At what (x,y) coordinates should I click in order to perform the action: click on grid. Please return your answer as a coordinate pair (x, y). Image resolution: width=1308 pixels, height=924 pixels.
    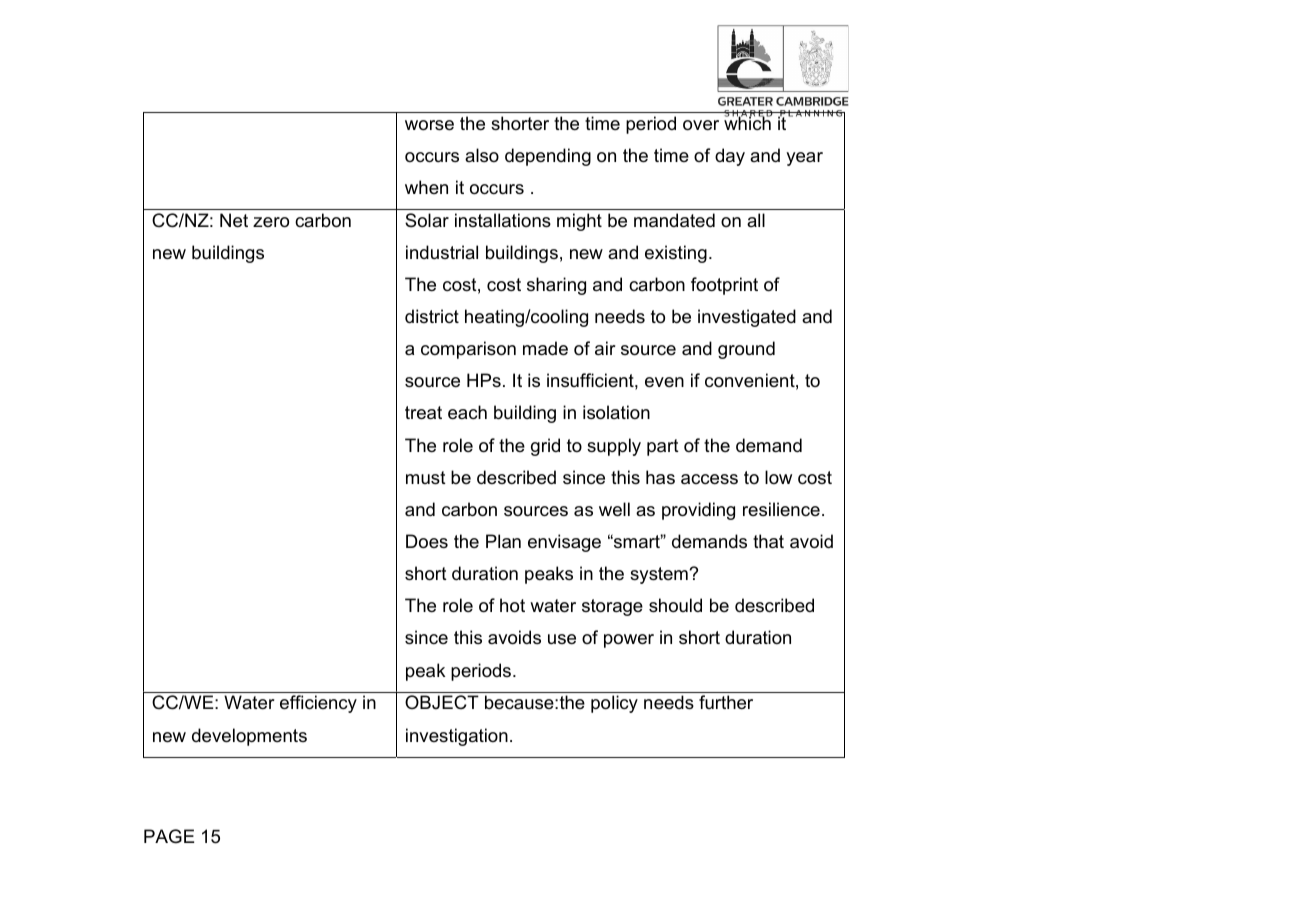
    Looking at the image, I should click on (545, 447).
